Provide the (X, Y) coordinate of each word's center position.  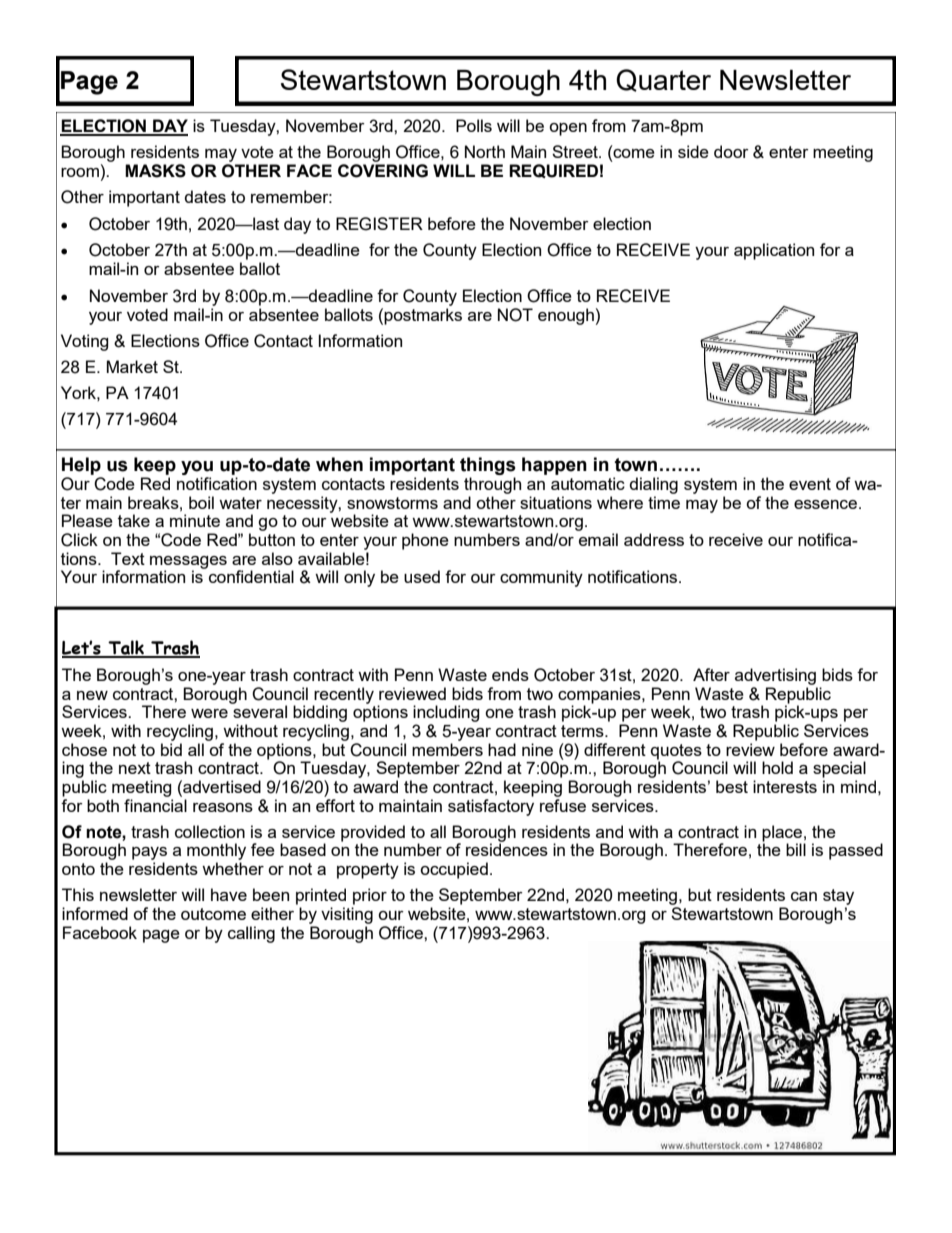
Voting (85, 342)
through (492, 485)
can (804, 896)
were (209, 713)
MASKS (155, 171)
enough (566, 316)
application (774, 251)
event (810, 484)
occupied (454, 870)
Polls (474, 125)
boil (201, 502)
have (229, 894)
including (446, 713)
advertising (775, 676)
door (731, 151)
